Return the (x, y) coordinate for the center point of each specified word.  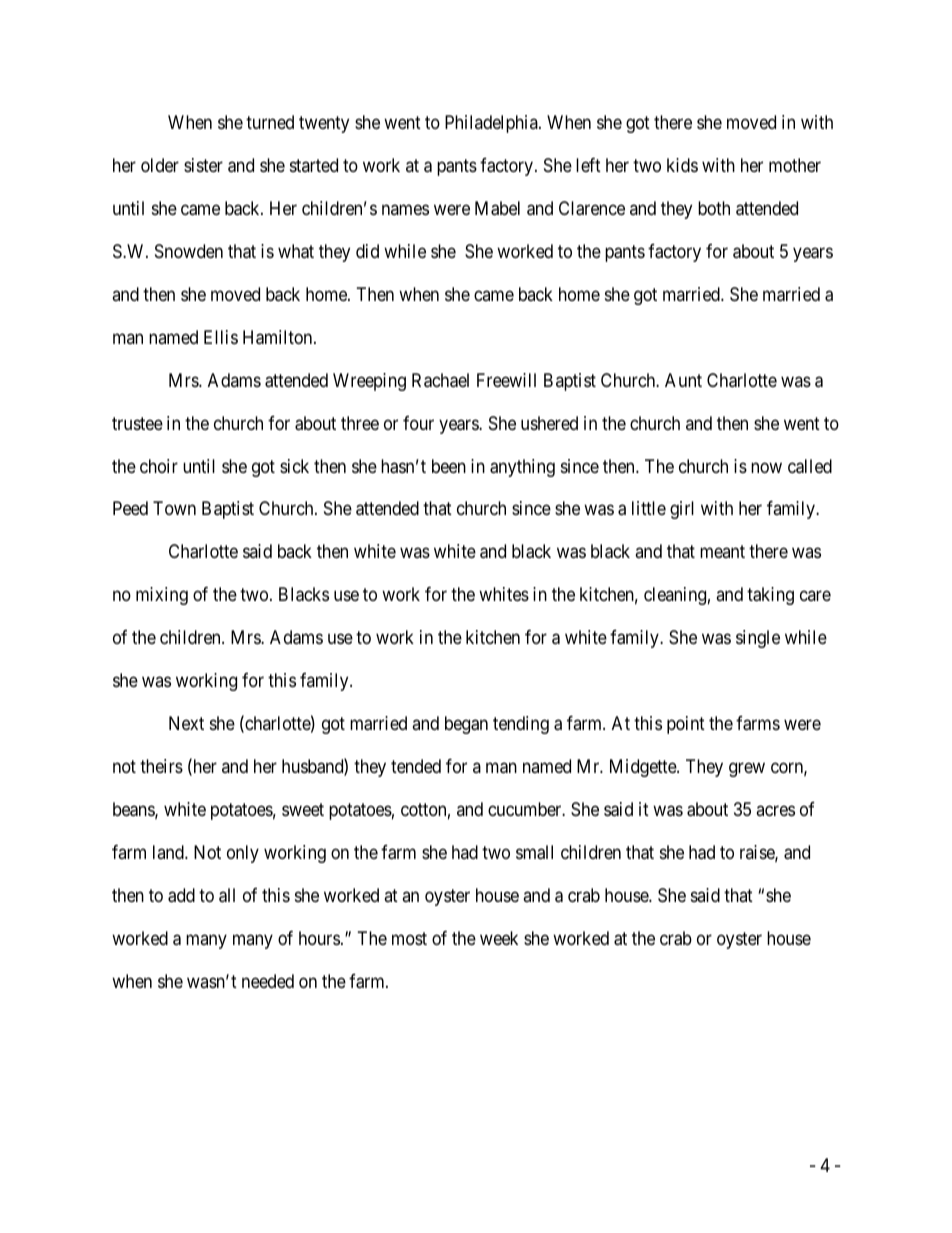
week (499, 938)
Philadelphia (492, 124)
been (449, 466)
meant (722, 552)
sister (203, 165)
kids (682, 165)
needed (268, 981)
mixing (162, 596)
